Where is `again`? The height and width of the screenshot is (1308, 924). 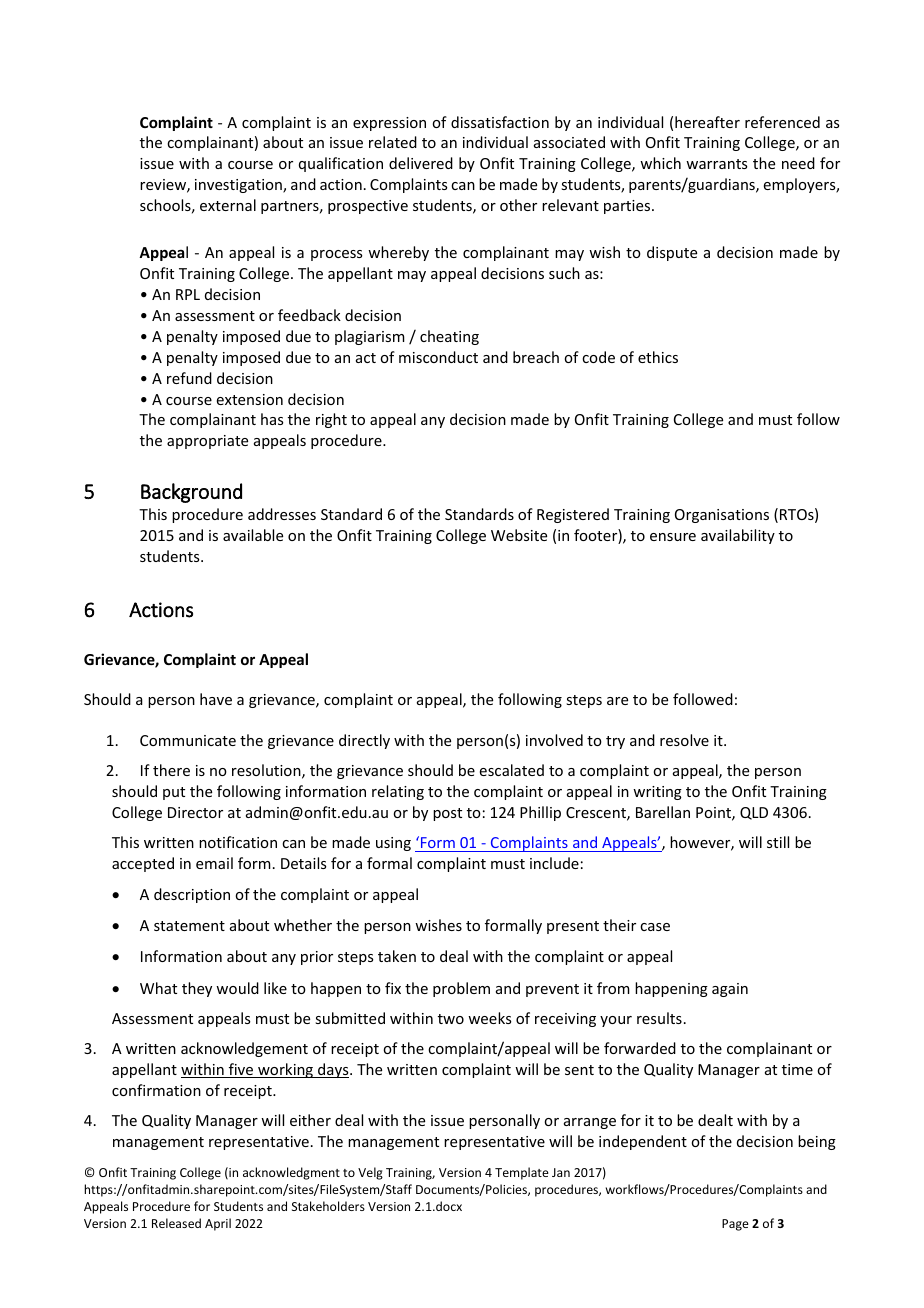
again is located at coordinates (730, 990).
